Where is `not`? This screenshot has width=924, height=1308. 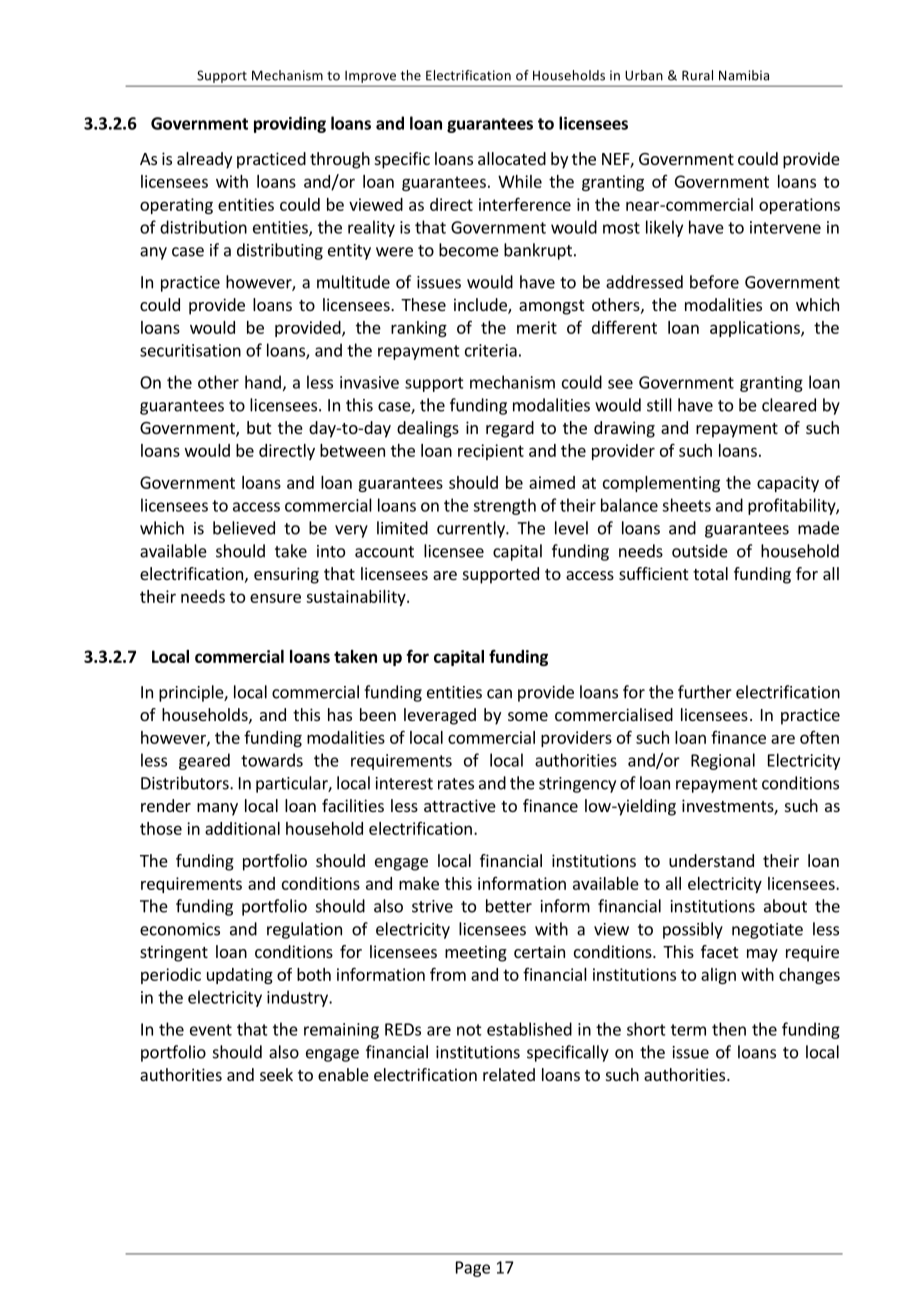
not is located at coordinates (469, 1030).
